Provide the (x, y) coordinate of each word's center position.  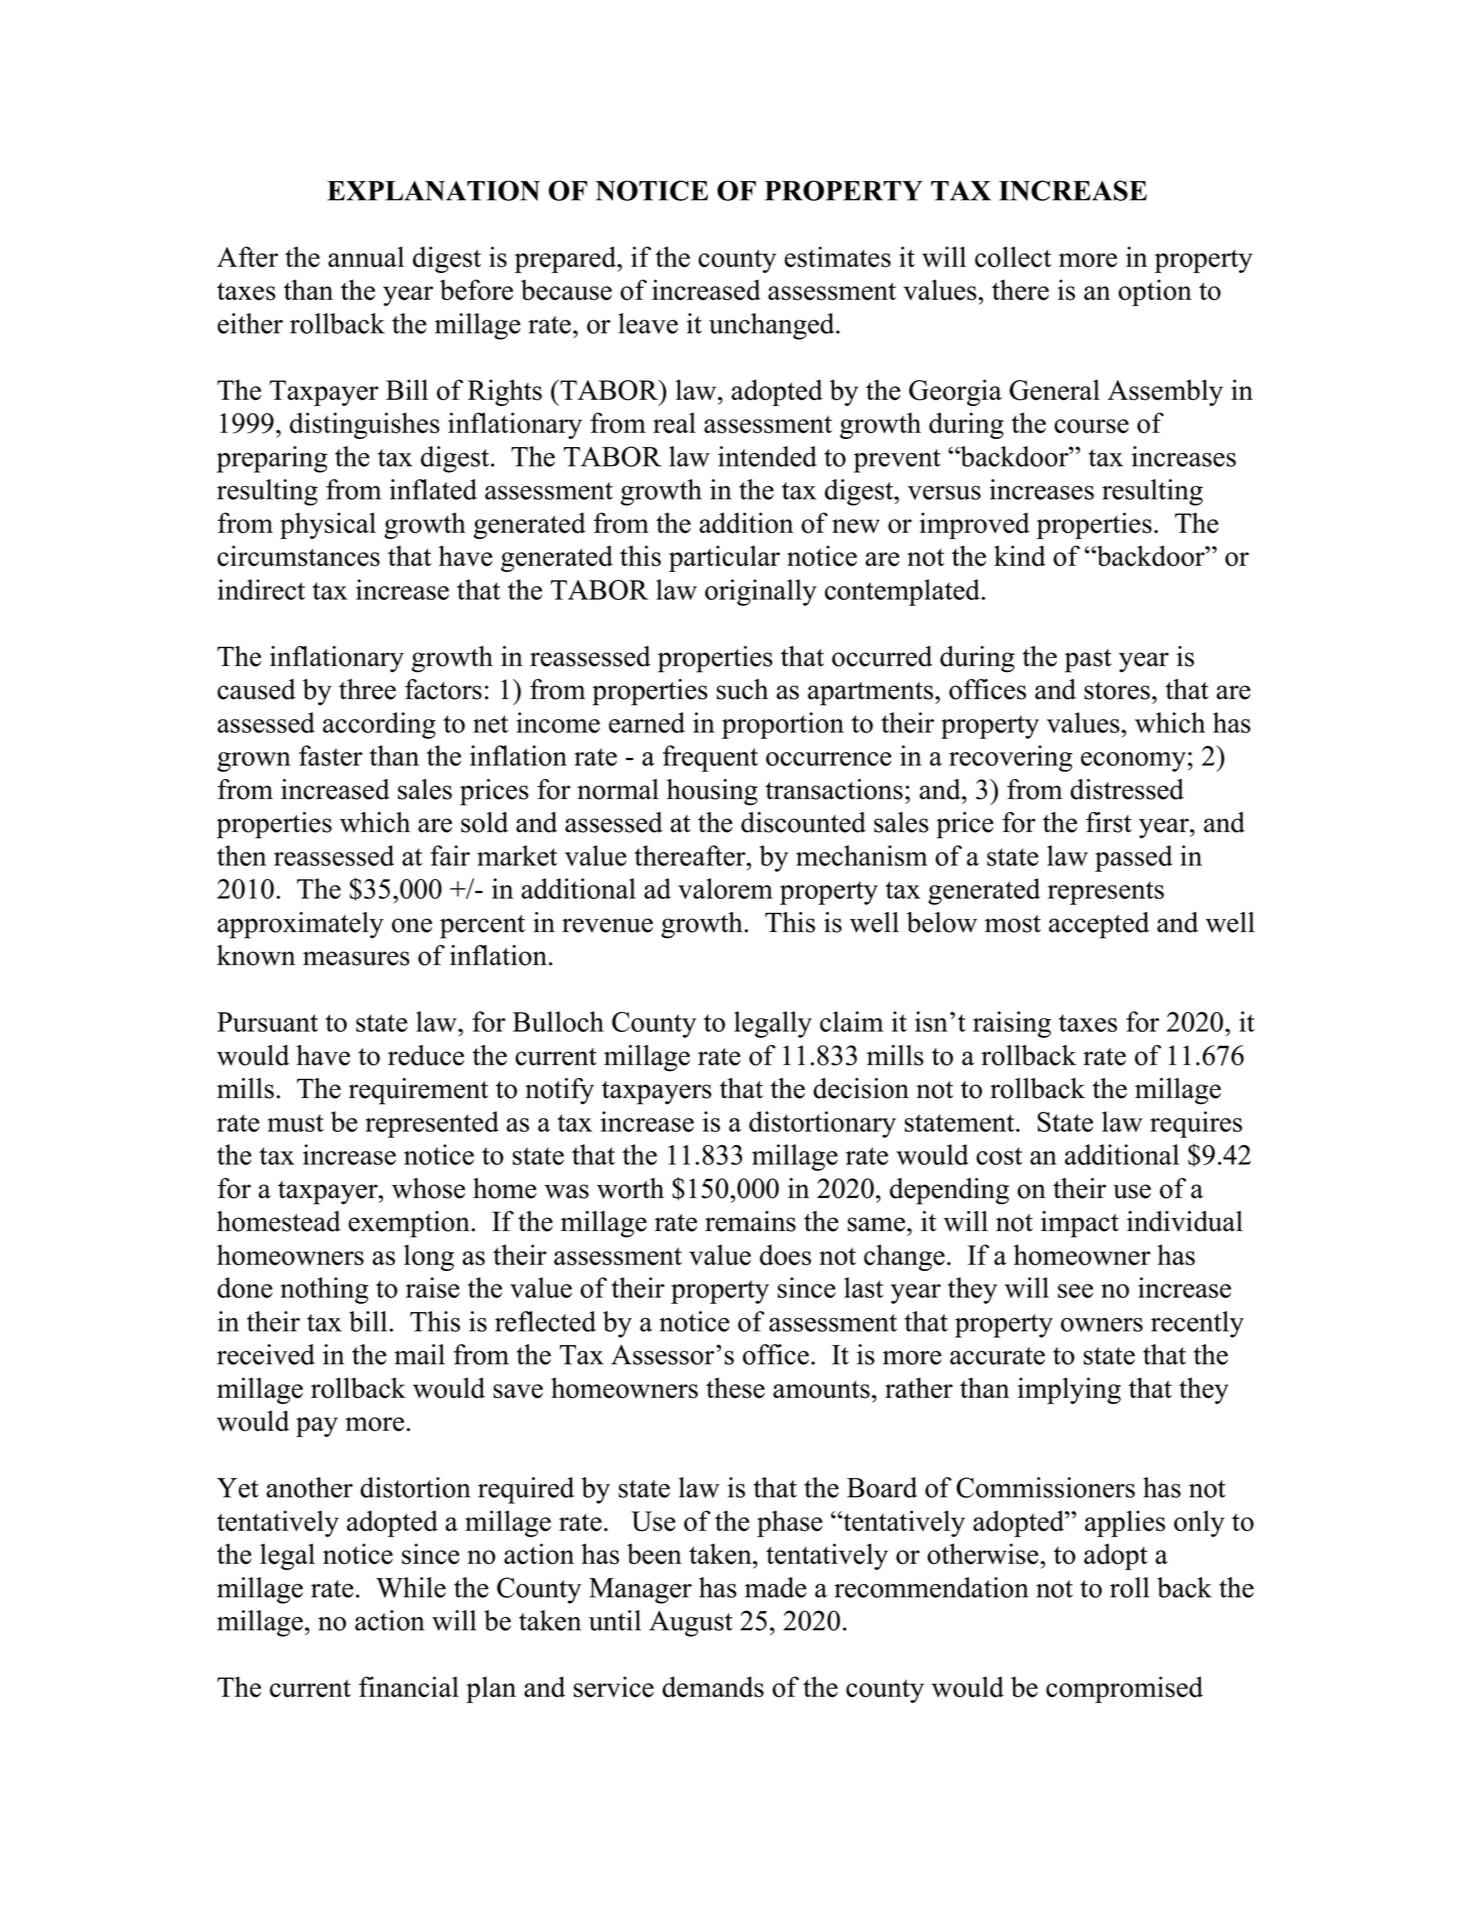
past (1088, 661)
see (1075, 1291)
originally (761, 592)
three (367, 689)
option (1155, 292)
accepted (1099, 925)
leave (648, 323)
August (691, 1623)
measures (356, 958)
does (785, 1255)
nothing (324, 1290)
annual (366, 256)
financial (409, 1686)
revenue (607, 925)
